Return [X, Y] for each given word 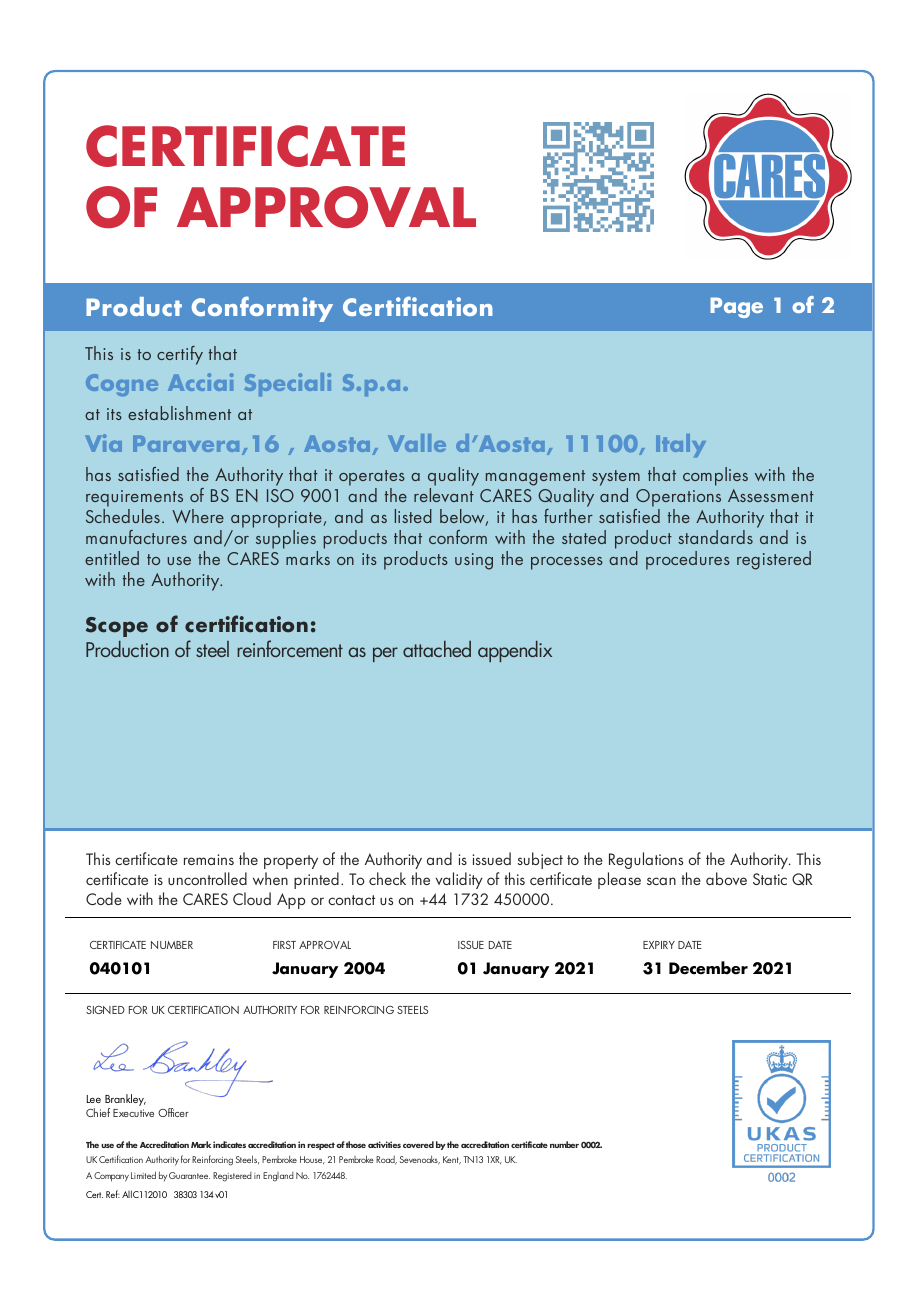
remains [209, 859]
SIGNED [105, 1010]
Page [736, 307]
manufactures [136, 537]
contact [351, 900]
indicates [229, 1144]
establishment [179, 413]
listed [413, 516]
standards [715, 537]
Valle [417, 443]
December [708, 968]
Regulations [646, 860]
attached [437, 649]
